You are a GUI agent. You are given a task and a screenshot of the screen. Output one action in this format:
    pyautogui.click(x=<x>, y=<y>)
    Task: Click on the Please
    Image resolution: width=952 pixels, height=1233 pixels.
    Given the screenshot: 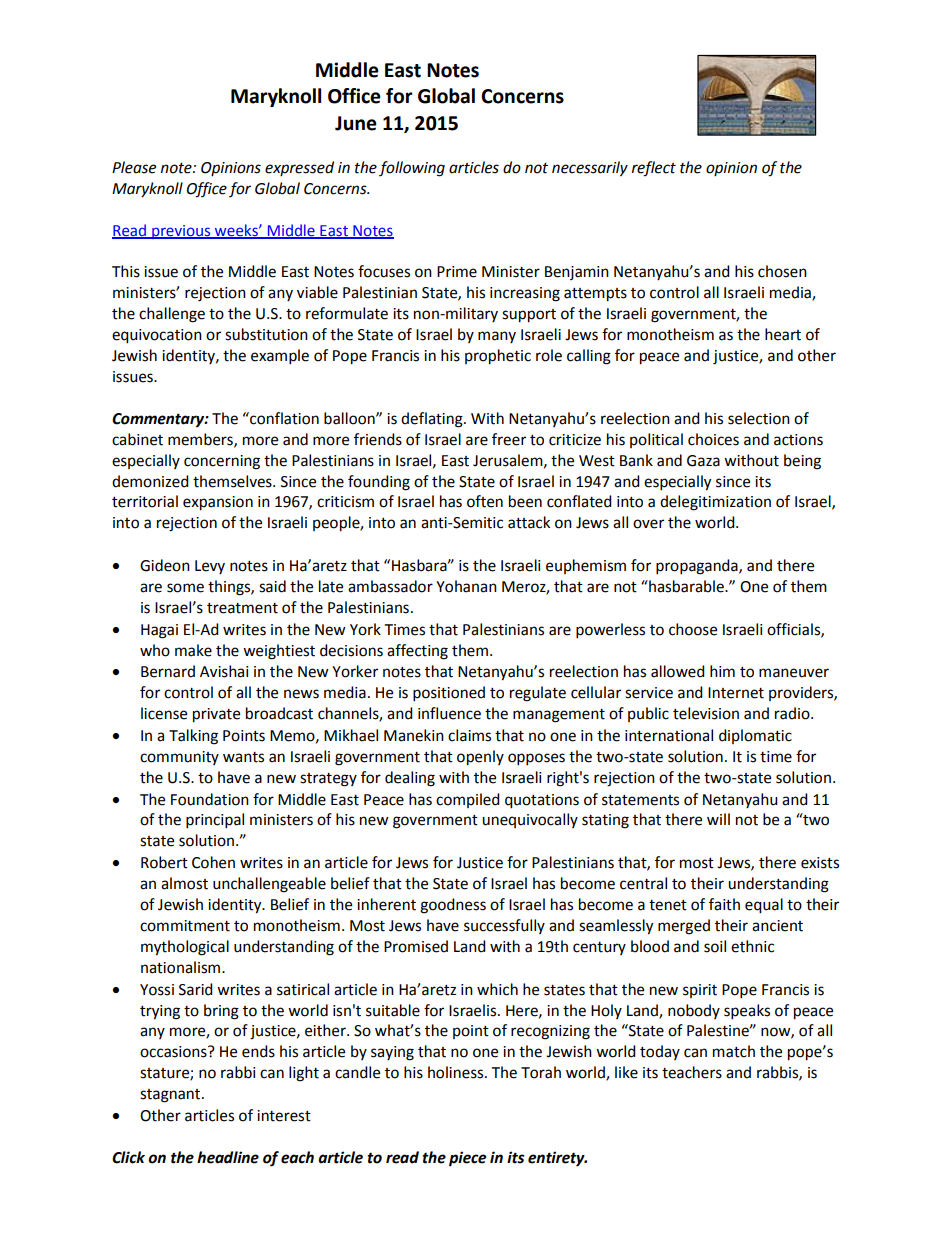 What is the action you would take?
    pyautogui.click(x=134, y=167)
